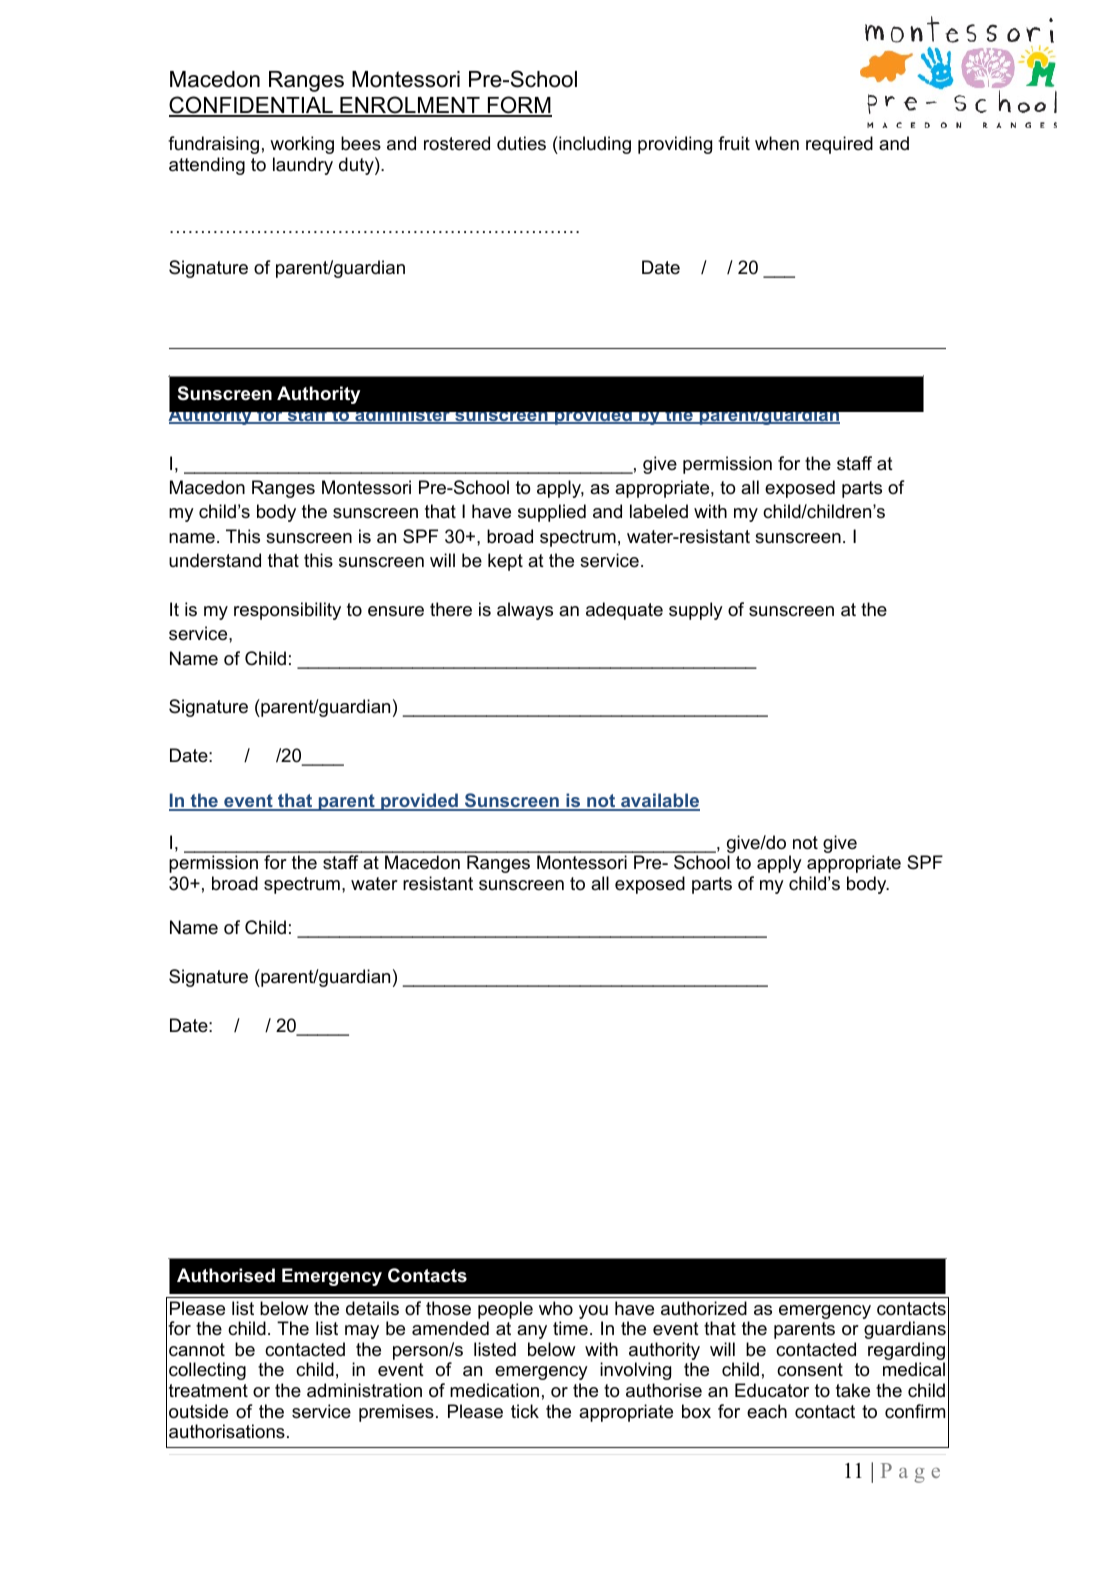 Image resolution: width=1115 pixels, height=1578 pixels. What do you see at coordinates (696, 611) in the image?
I see `supply` at bounding box center [696, 611].
